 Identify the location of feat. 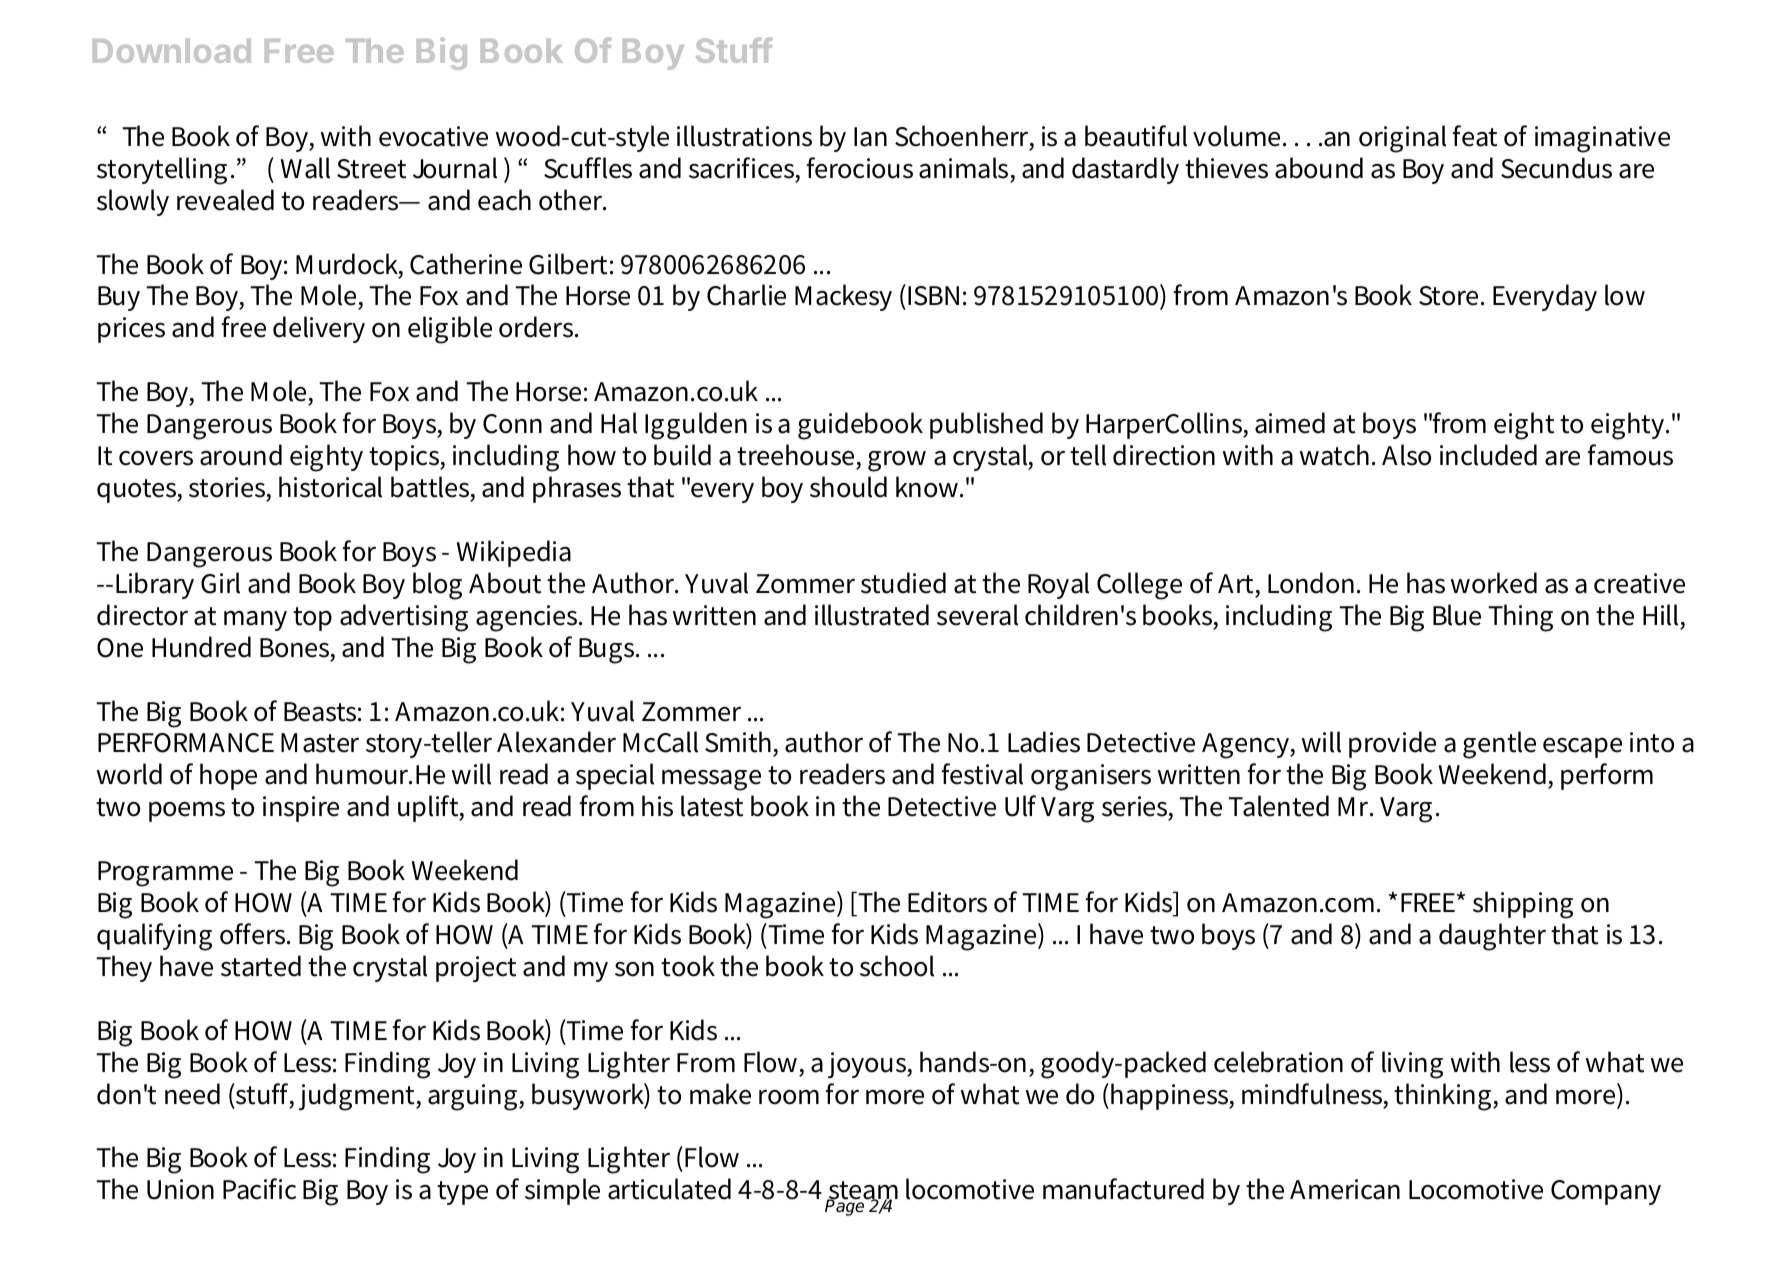
(1475, 136).
